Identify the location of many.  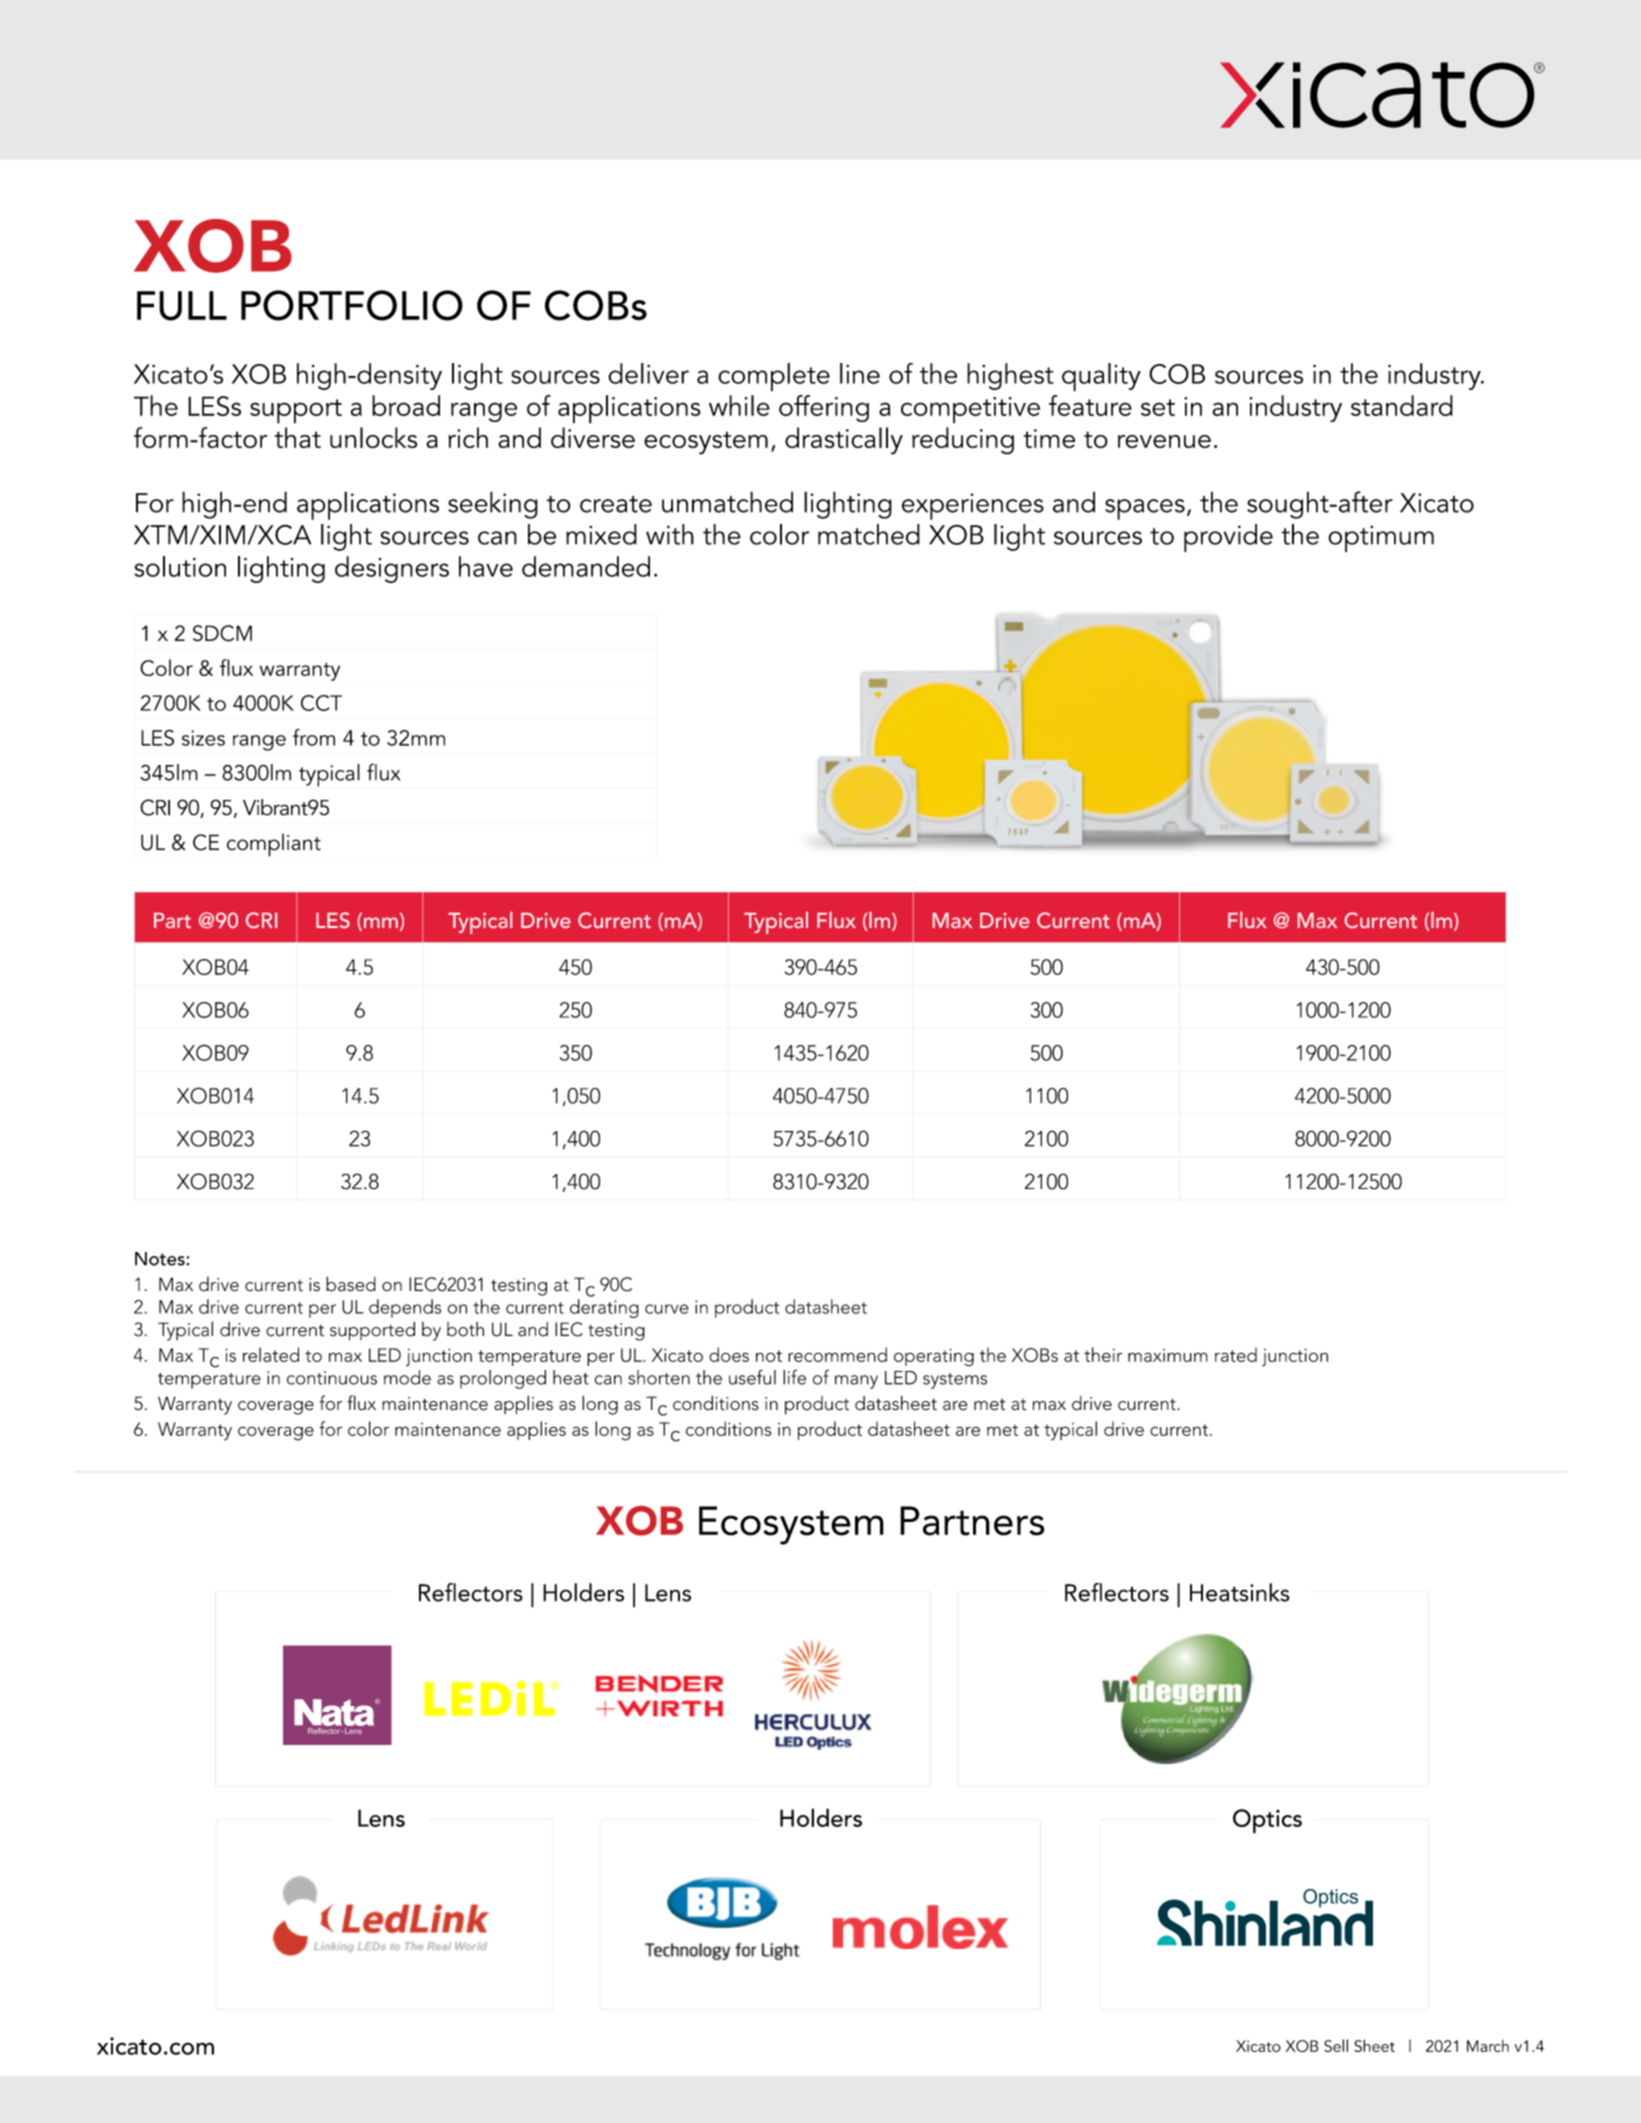
(856, 1382).
